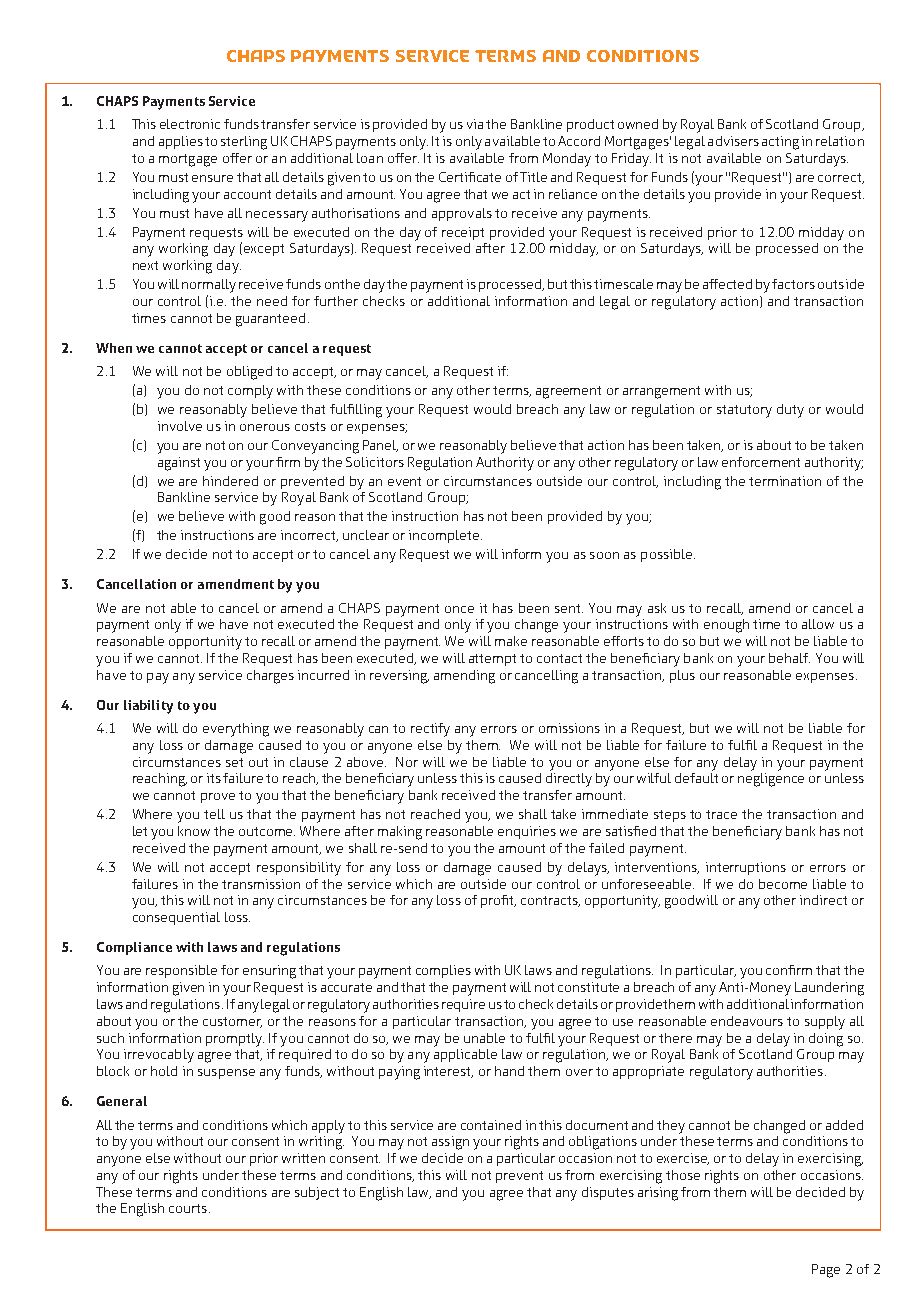 The width and height of the screenshot is (924, 1308). Describe the element at coordinates (780, 143) in the screenshot. I see `acting` at that location.
